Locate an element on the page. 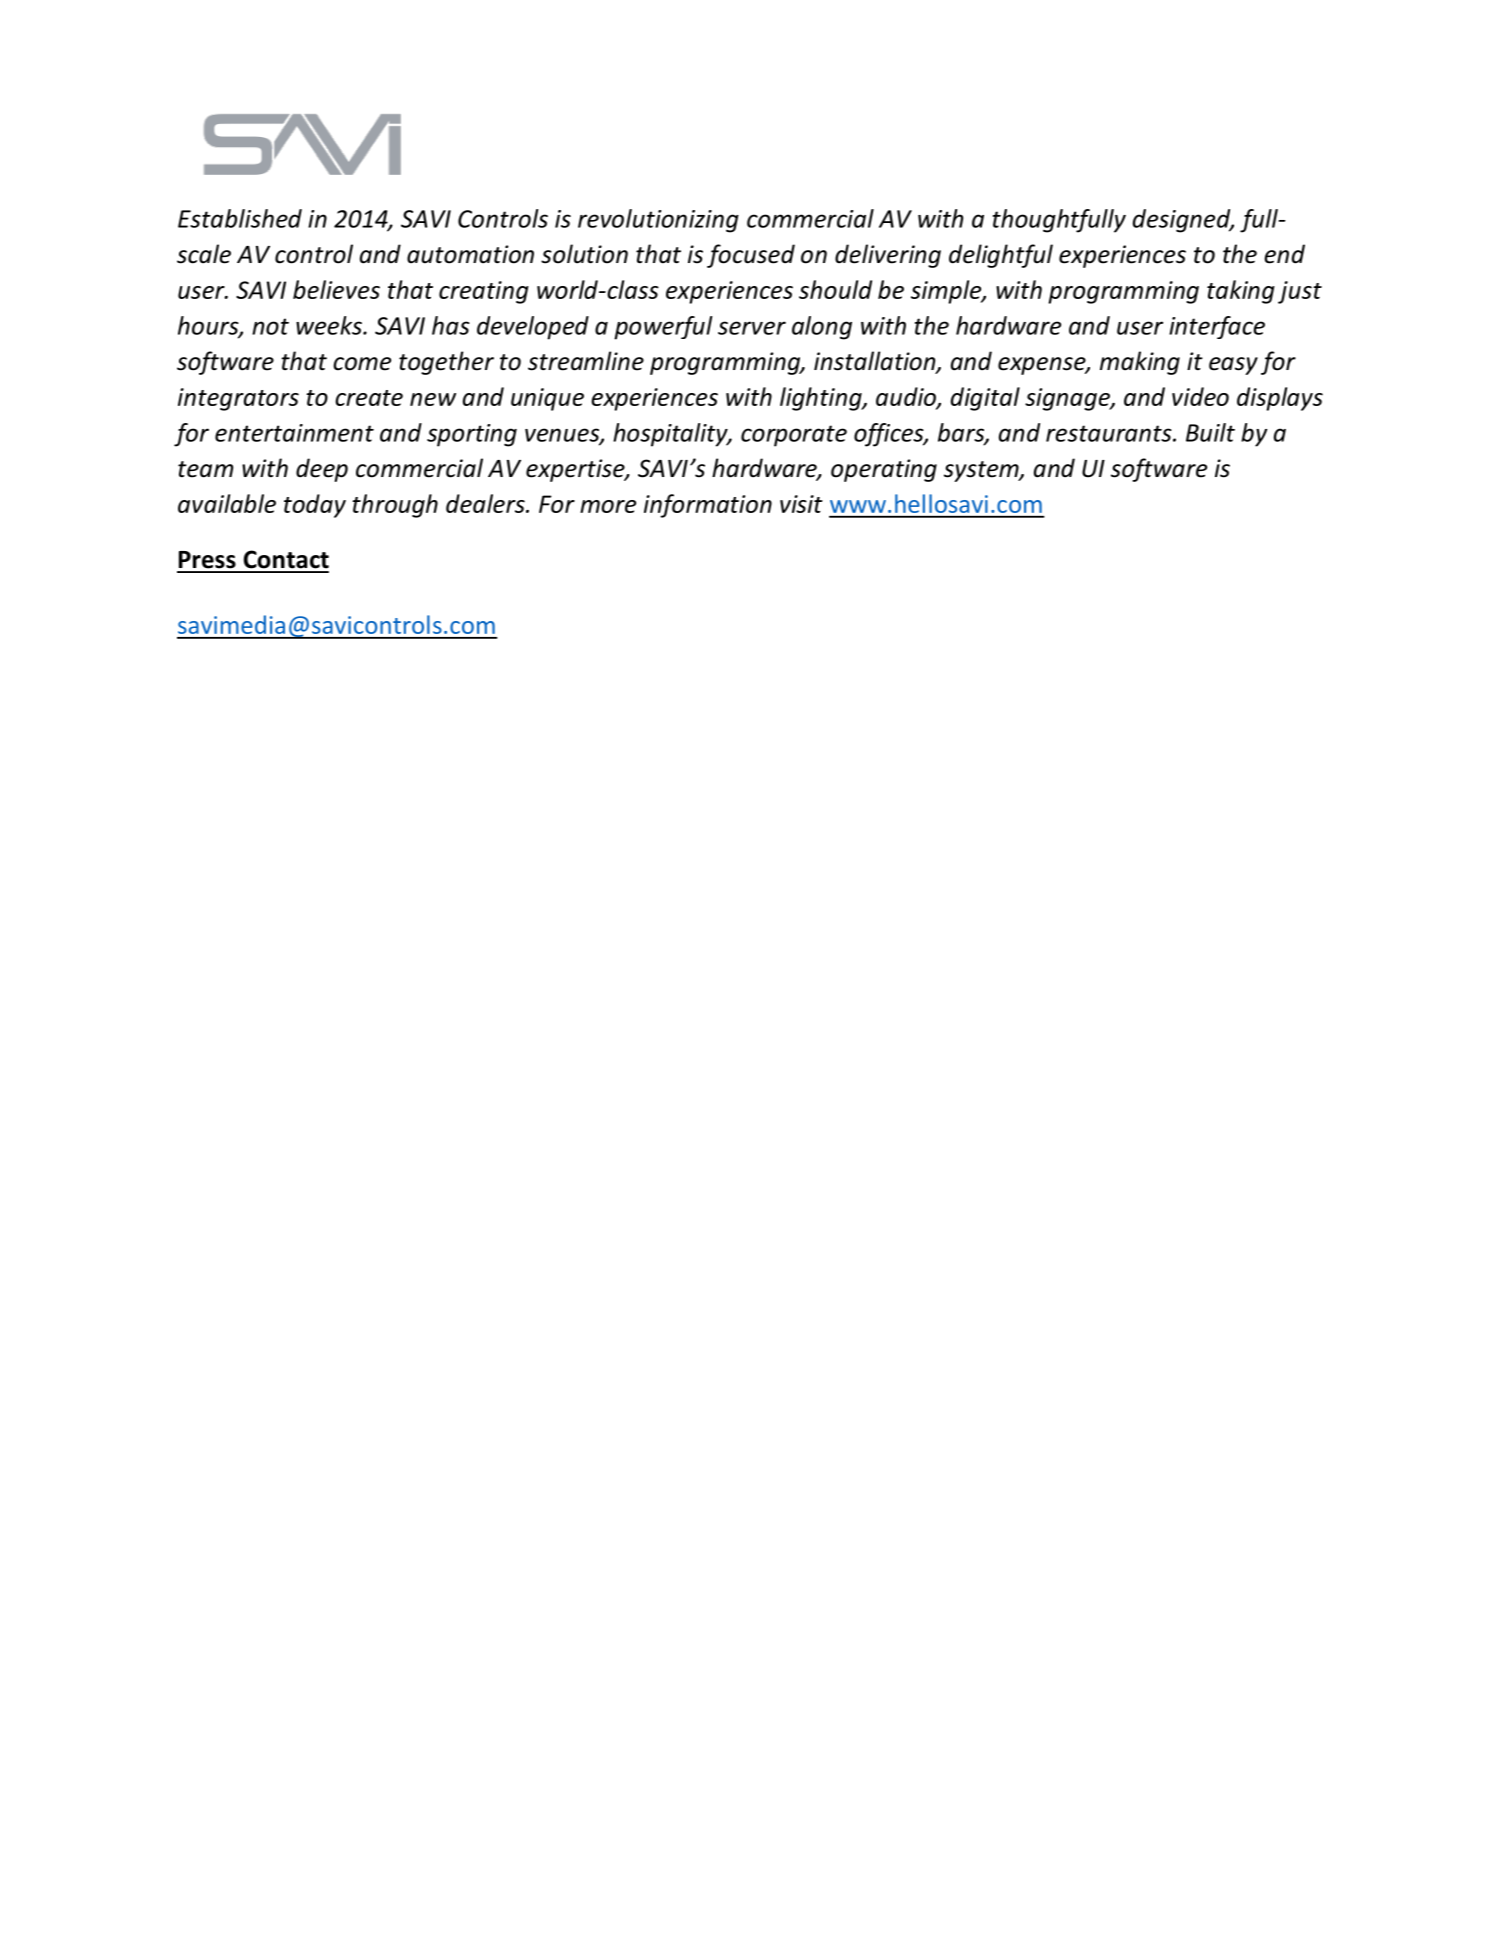  revolutionizing is located at coordinates (658, 221).
